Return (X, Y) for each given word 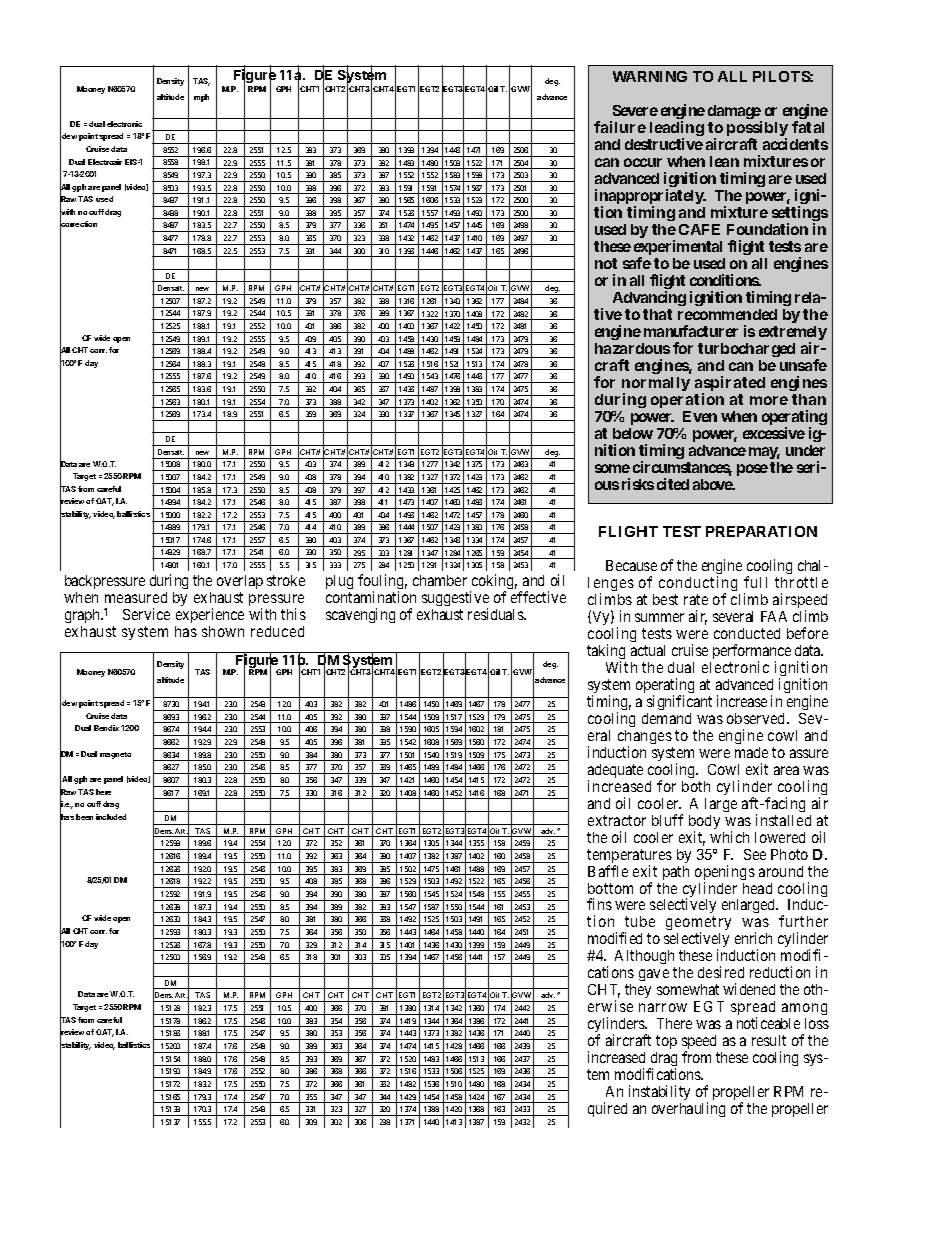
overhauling (688, 1109)
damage (735, 114)
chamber (440, 580)
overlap (240, 582)
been (84, 817)
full (755, 582)
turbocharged (746, 350)
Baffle (608, 871)
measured (136, 597)
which (729, 837)
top (666, 1044)
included (111, 817)
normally (656, 385)
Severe (635, 110)
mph (201, 98)
